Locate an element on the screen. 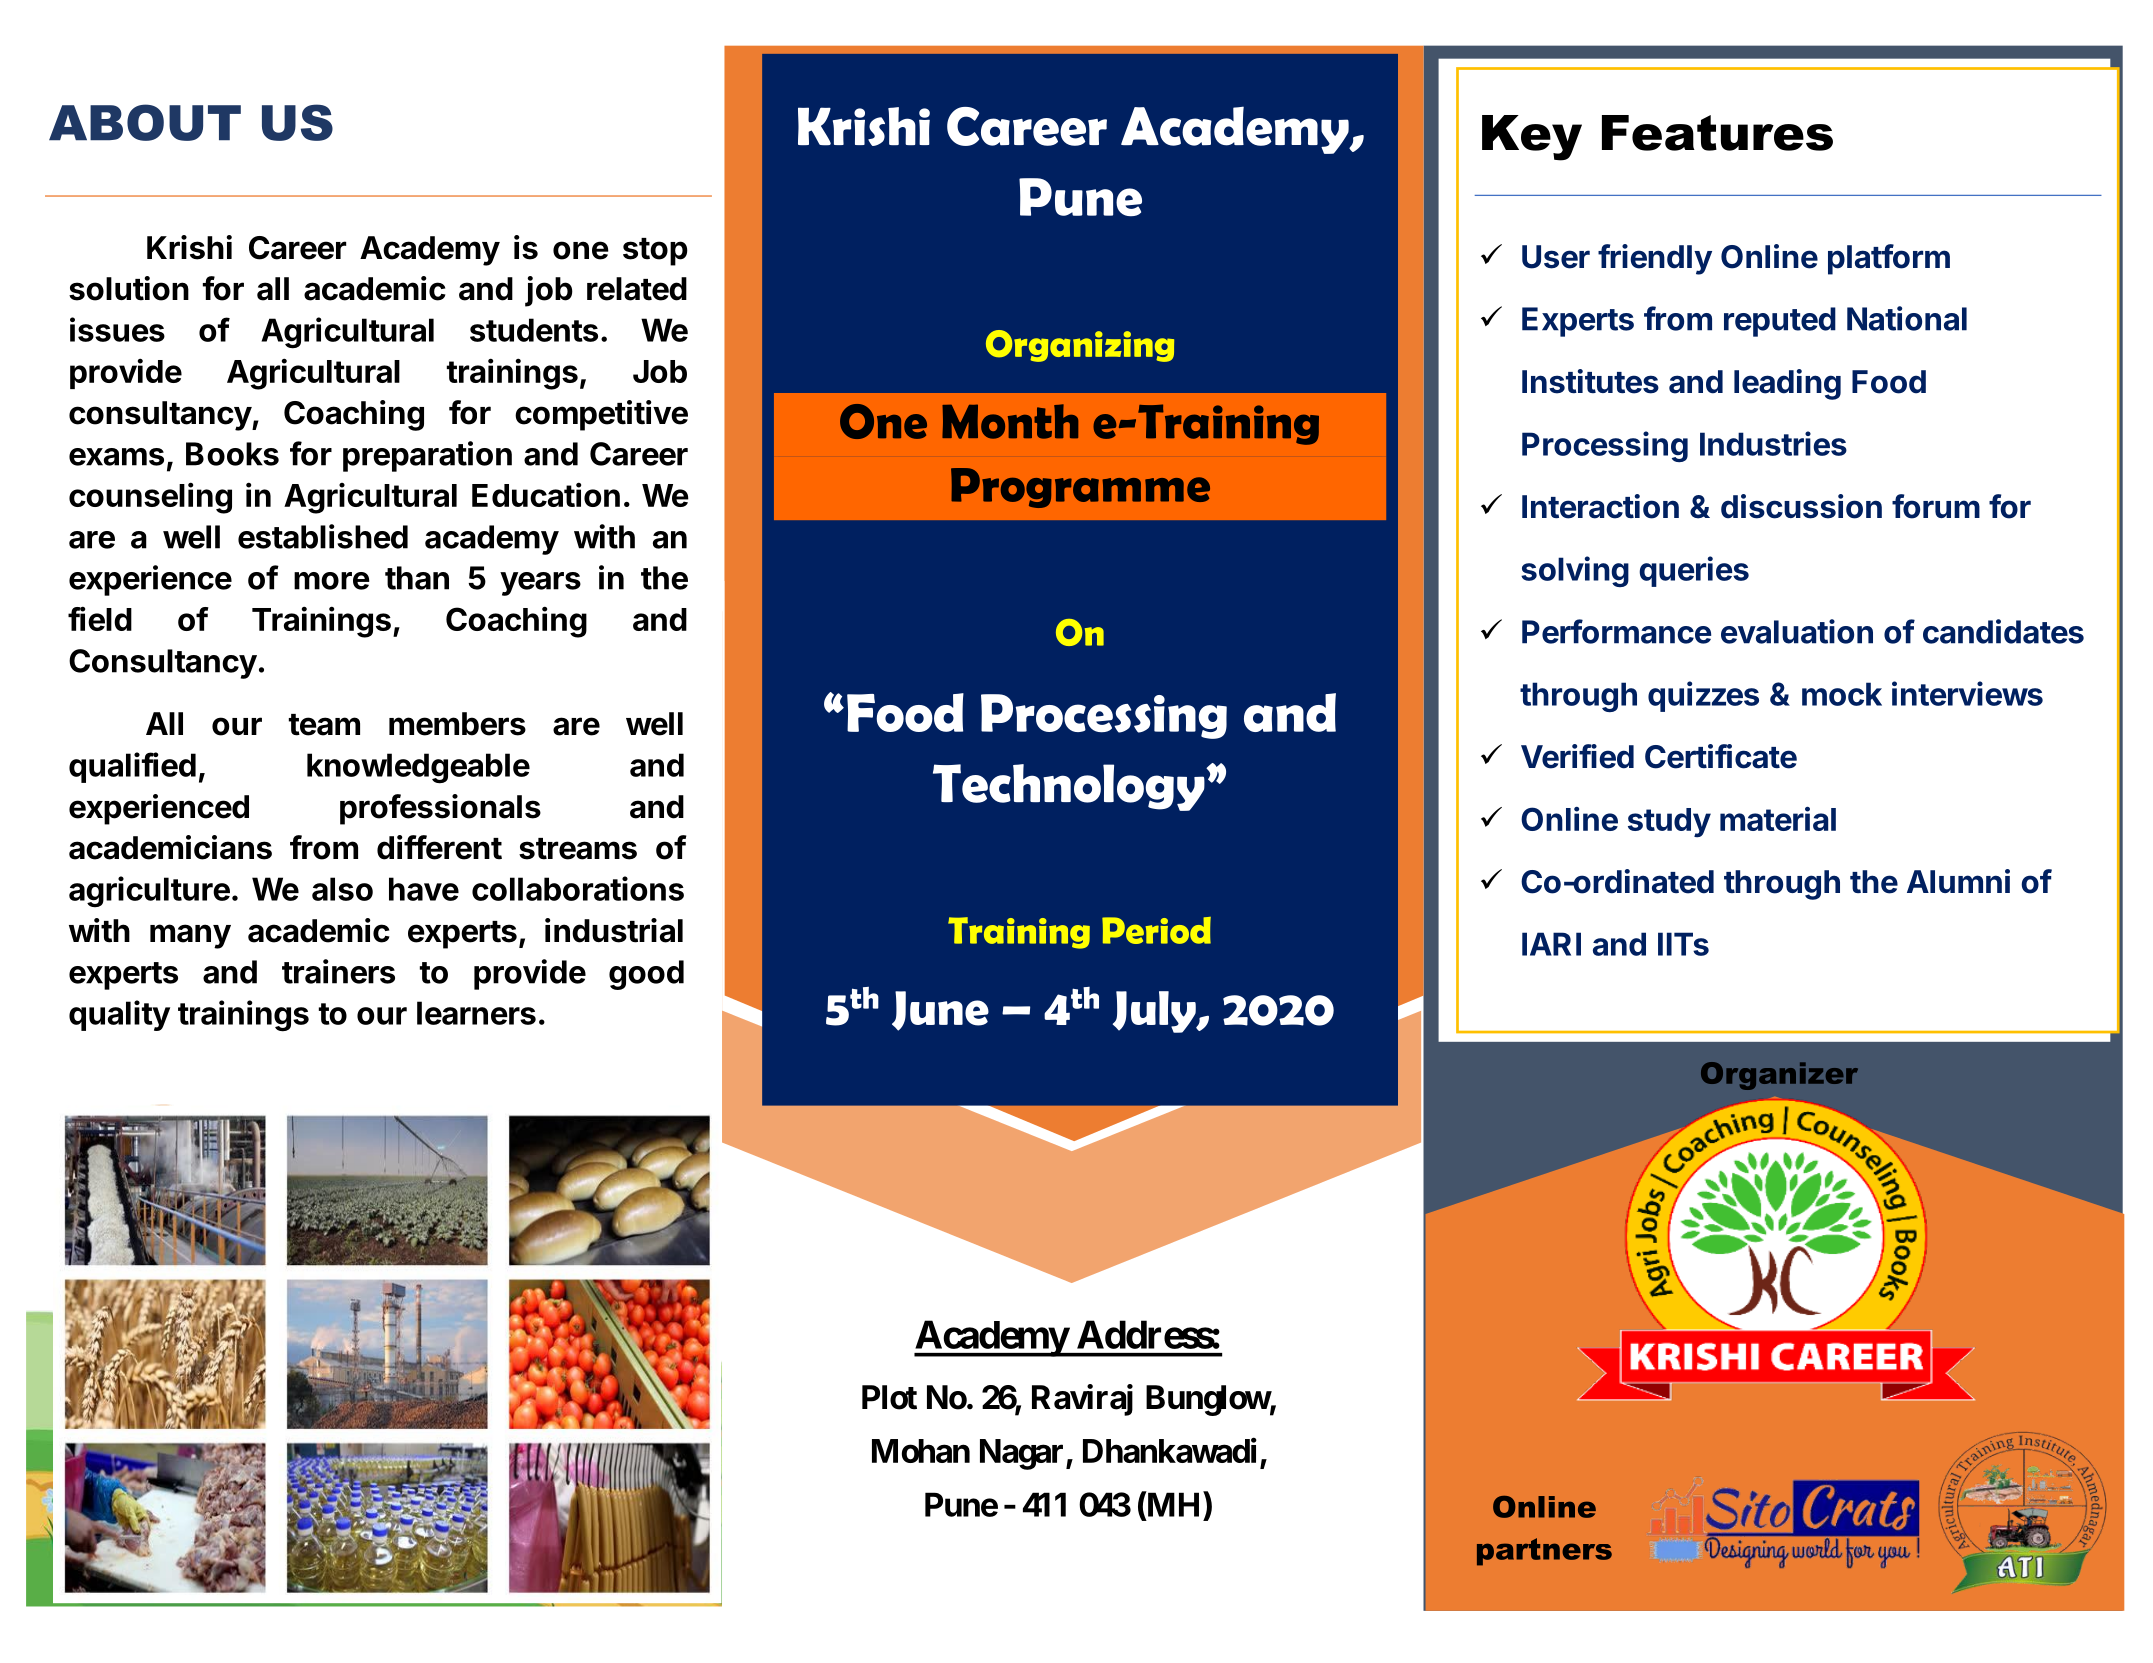  Organizer is located at coordinates (1779, 1076).
